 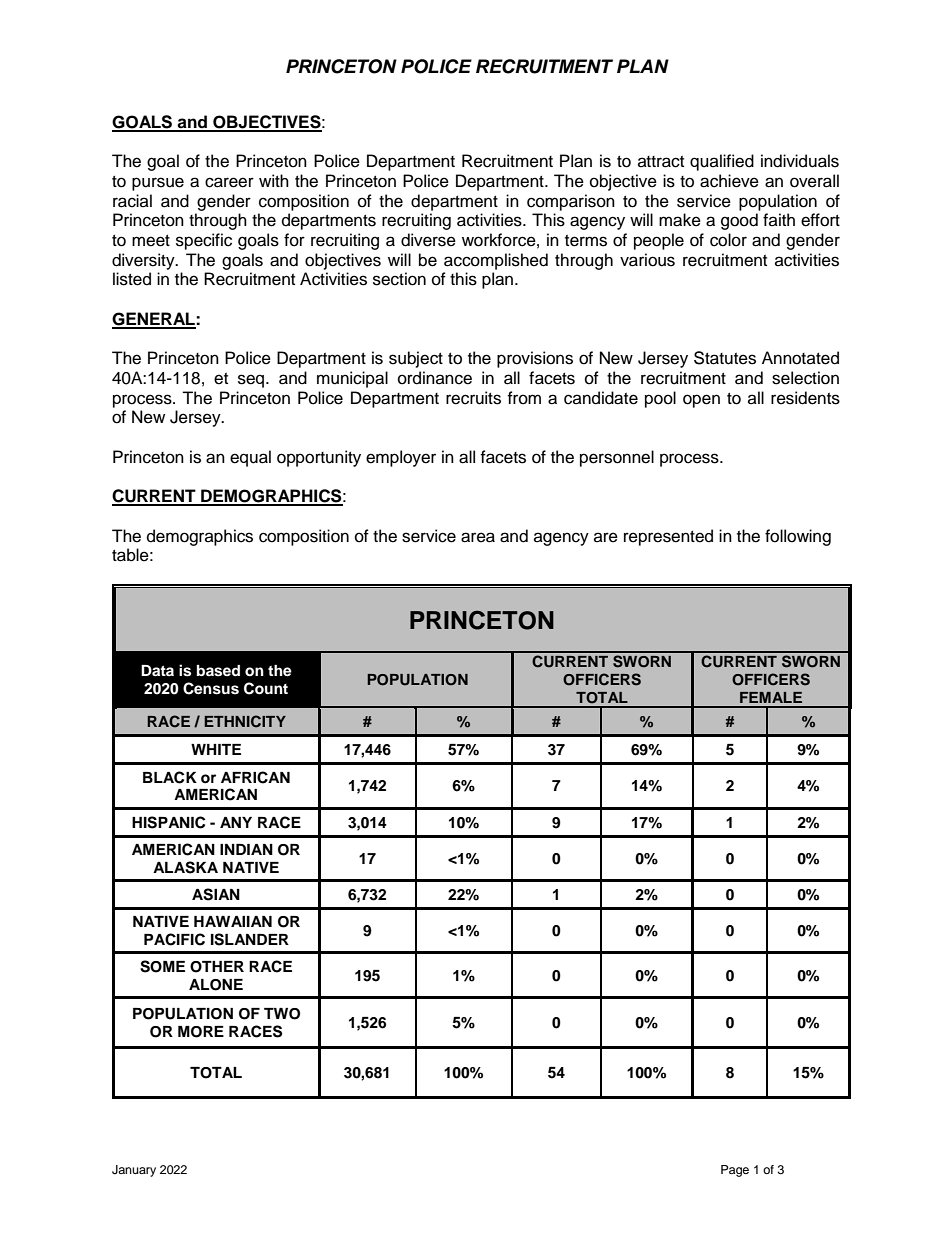 I want to click on based, so click(x=218, y=671).
